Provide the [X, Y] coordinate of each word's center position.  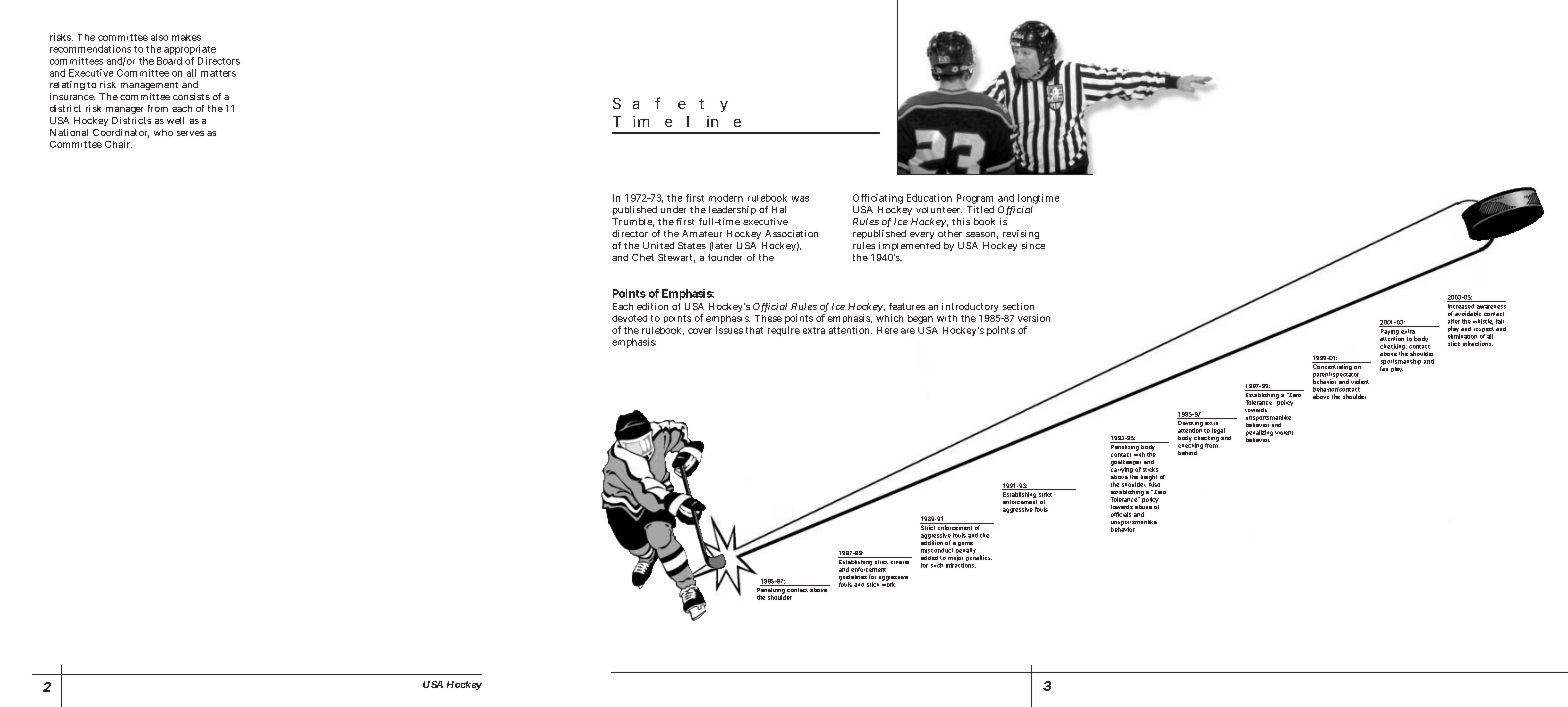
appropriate [190, 50]
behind [1187, 453]
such [937, 565]
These [768, 318]
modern [726, 198]
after [1454, 321]
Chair [118, 144]
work [888, 583]
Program [975, 199]
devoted [629, 318]
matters [218, 73]
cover [700, 331]
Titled [980, 209]
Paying [1389, 331]
